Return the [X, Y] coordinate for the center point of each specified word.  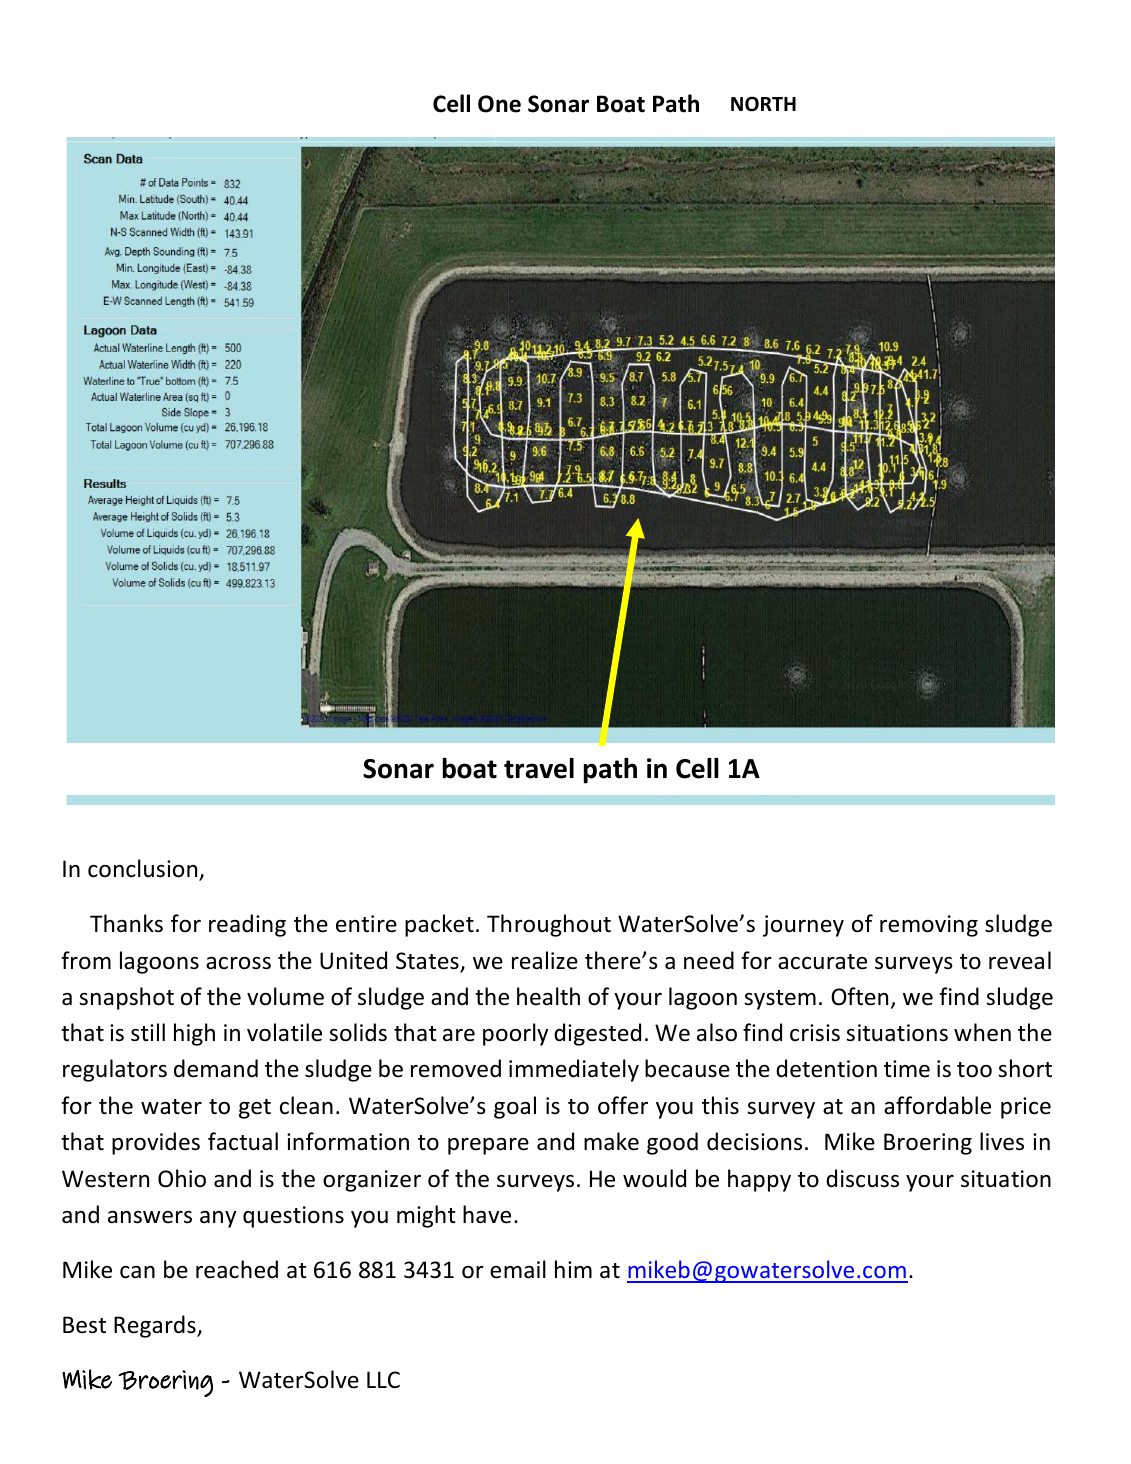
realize [545, 960]
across [238, 963]
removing [929, 926]
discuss [862, 1178]
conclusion [144, 869]
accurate [822, 962]
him [573, 1269]
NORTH [763, 104]
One [499, 104]
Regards [156, 1326]
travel [539, 768]
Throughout [549, 925]
